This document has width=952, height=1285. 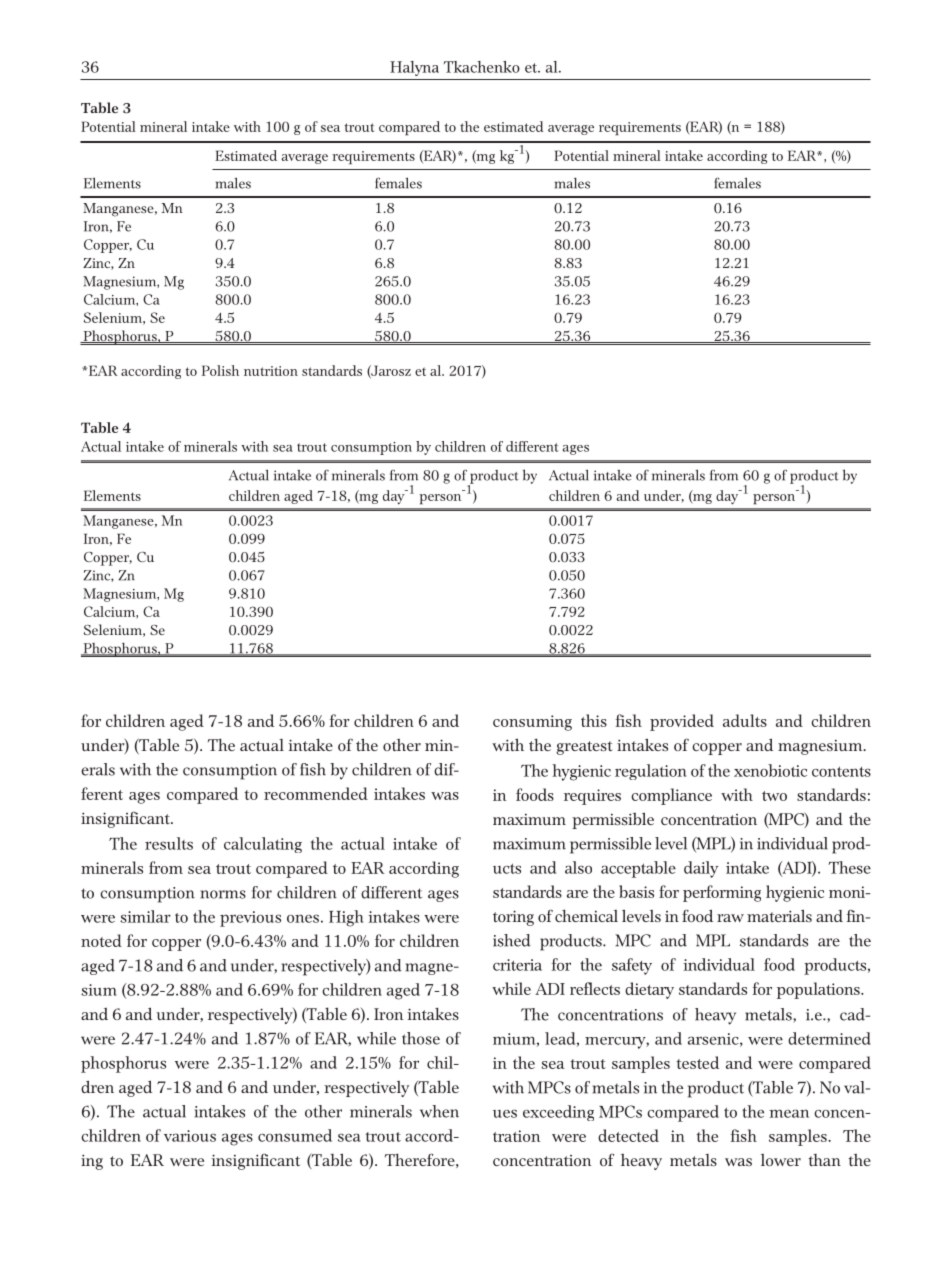 I want to click on also, so click(x=578, y=867).
